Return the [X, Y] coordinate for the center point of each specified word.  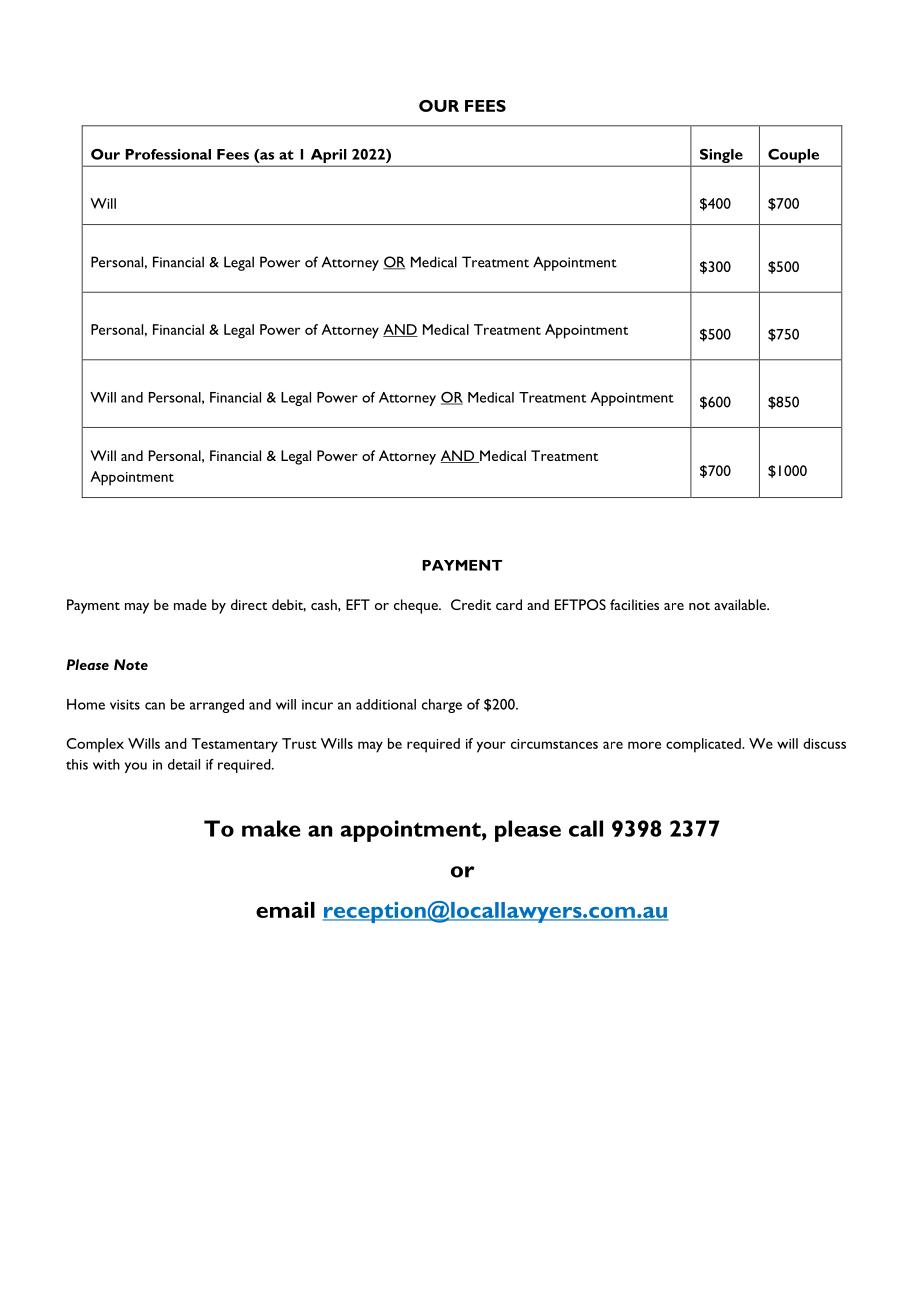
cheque [417, 606]
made [190, 604]
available [741, 604]
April [328, 157]
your [491, 747]
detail [184, 764]
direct [249, 604]
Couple [794, 157]
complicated [704, 745]
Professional [168, 154]
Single [721, 157]
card [509, 604]
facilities [634, 604]
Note [131, 664]
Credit [471, 604]
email [285, 909]
